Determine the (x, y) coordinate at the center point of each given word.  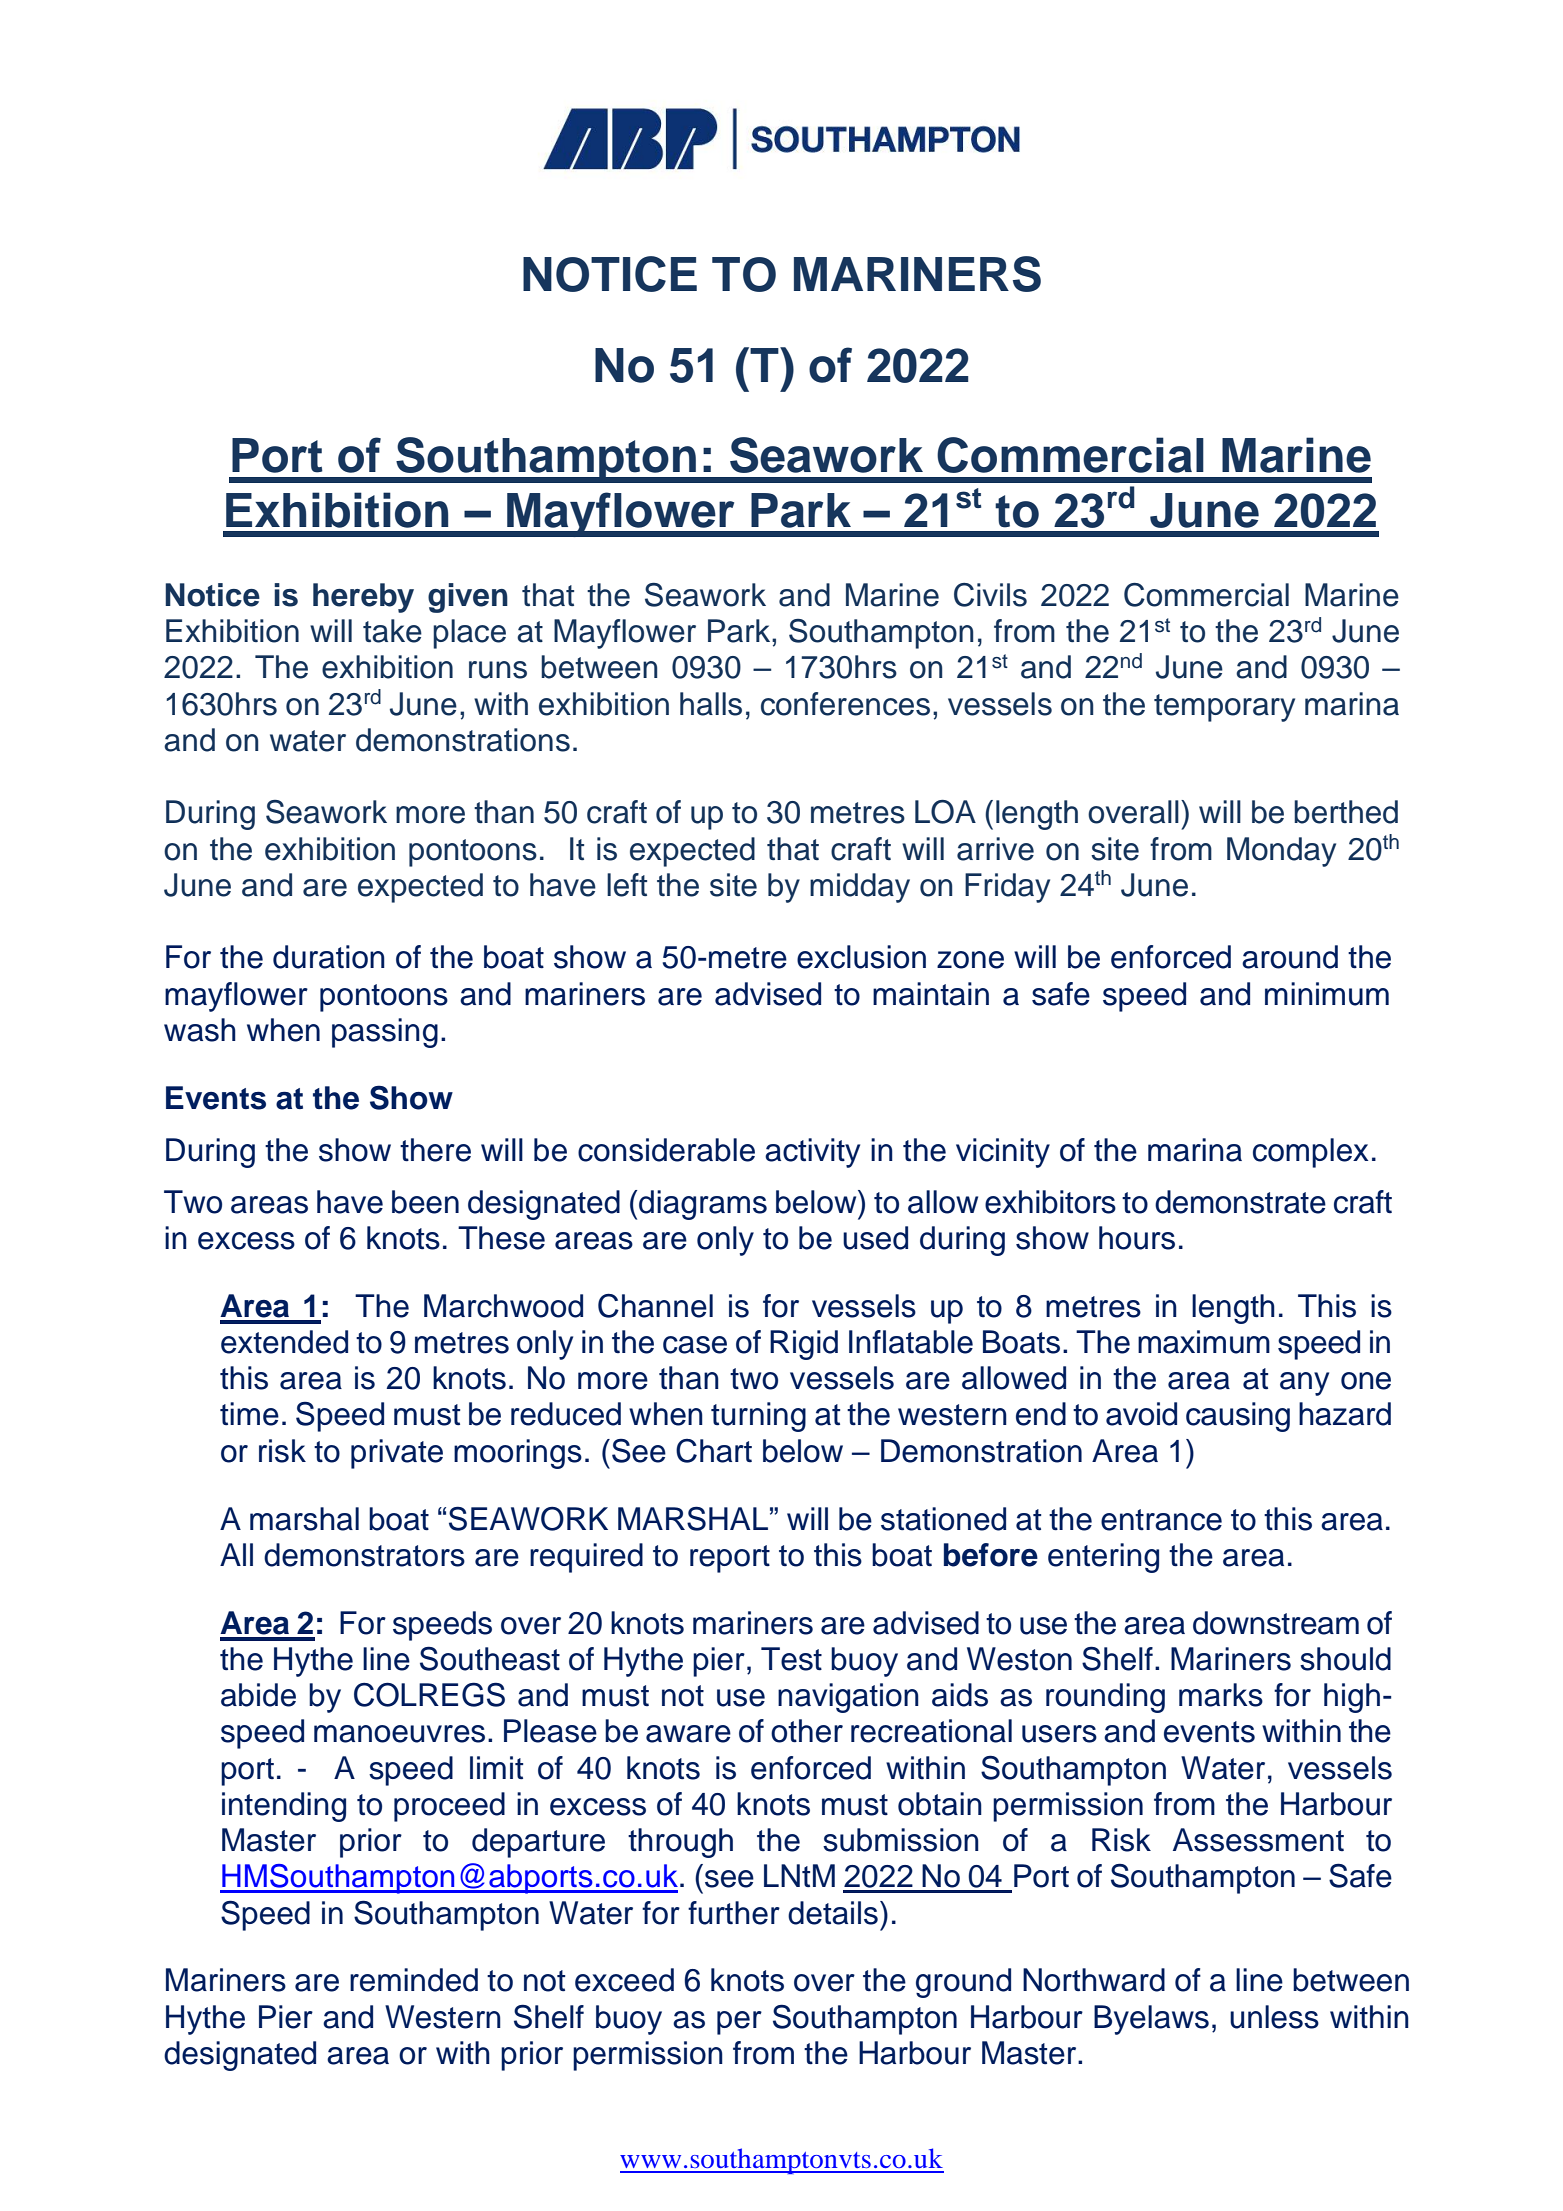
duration (329, 957)
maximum (1204, 1342)
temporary (1224, 708)
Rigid (804, 1345)
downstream (1276, 1623)
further (734, 1913)
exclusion (861, 957)
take (392, 631)
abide (258, 1695)
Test (791, 1659)
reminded (414, 1980)
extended (284, 1342)
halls (711, 704)
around (1290, 957)
